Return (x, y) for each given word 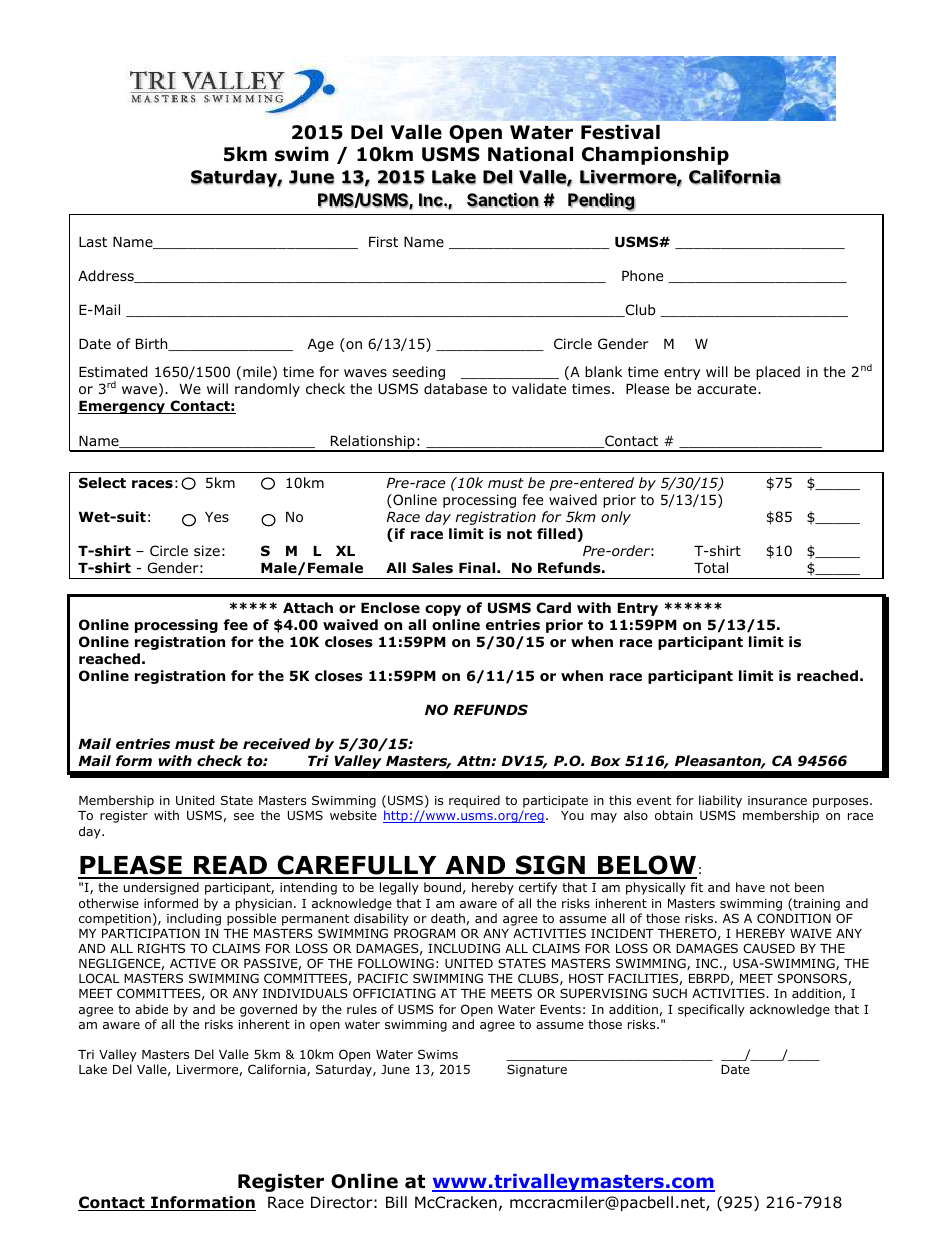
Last (93, 242)
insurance (777, 800)
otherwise (109, 903)
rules (362, 1009)
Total (711, 568)
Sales (432, 567)
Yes (217, 517)
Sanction (503, 200)
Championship (655, 155)
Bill (396, 1202)
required (474, 801)
